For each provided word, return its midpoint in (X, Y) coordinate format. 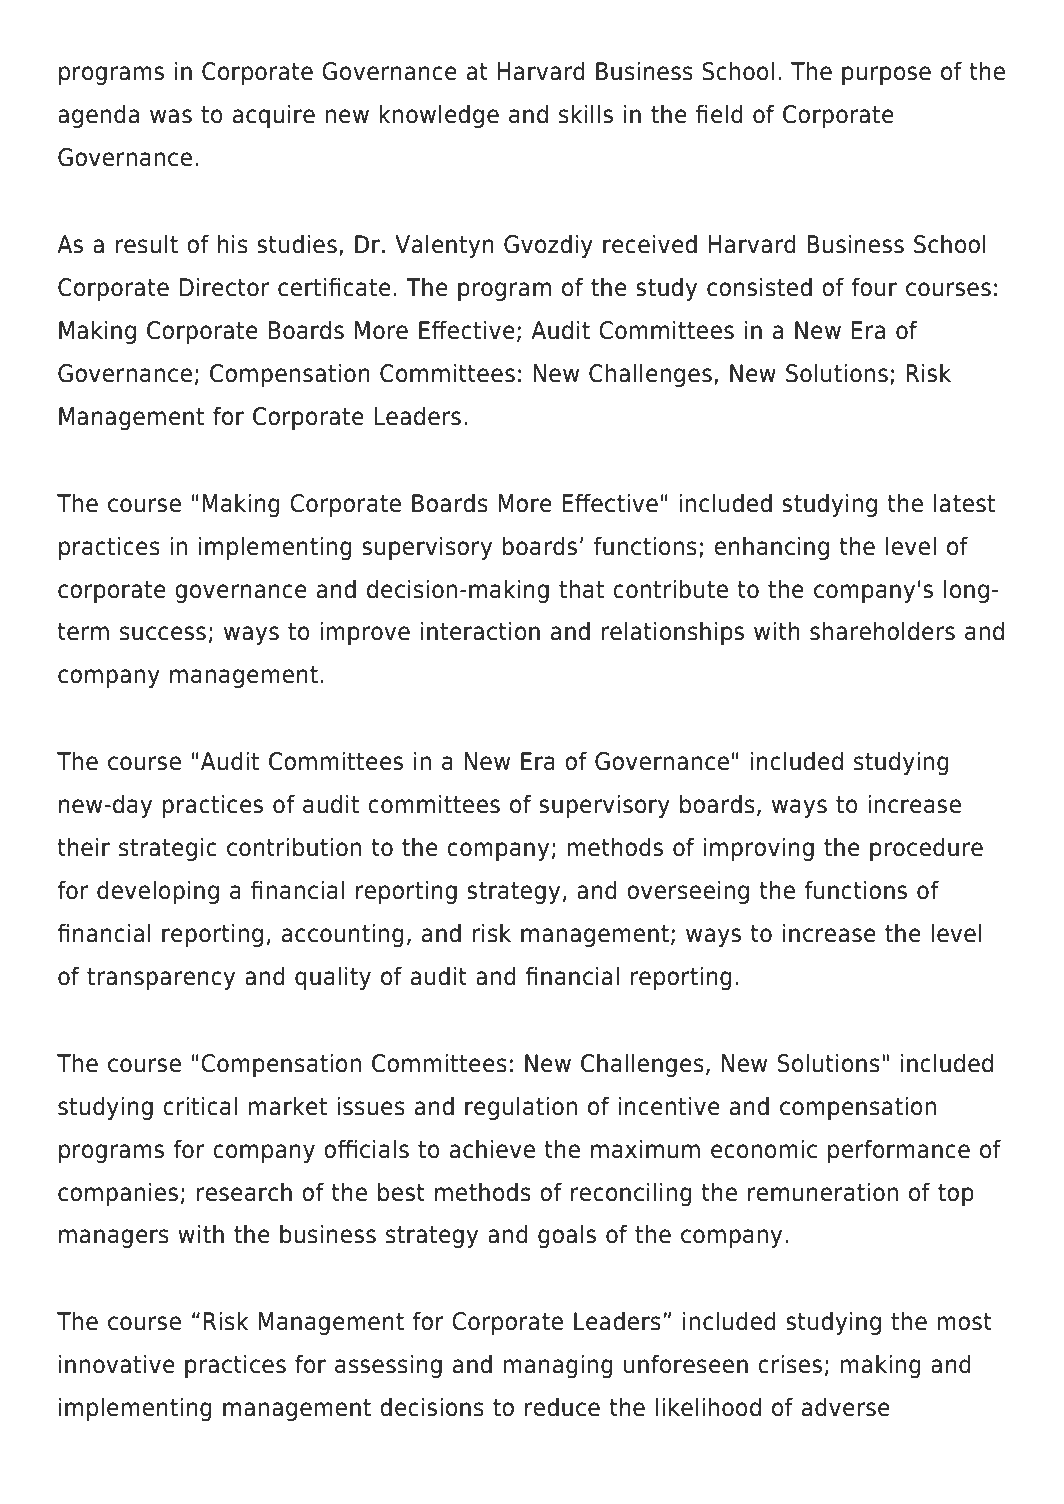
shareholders (882, 631)
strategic (168, 849)
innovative (117, 1364)
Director (224, 287)
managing (558, 1366)
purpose (886, 75)
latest (964, 503)
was (171, 116)
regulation (521, 1108)
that (581, 589)
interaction (480, 631)
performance (899, 1151)
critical (200, 1106)
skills (586, 114)
